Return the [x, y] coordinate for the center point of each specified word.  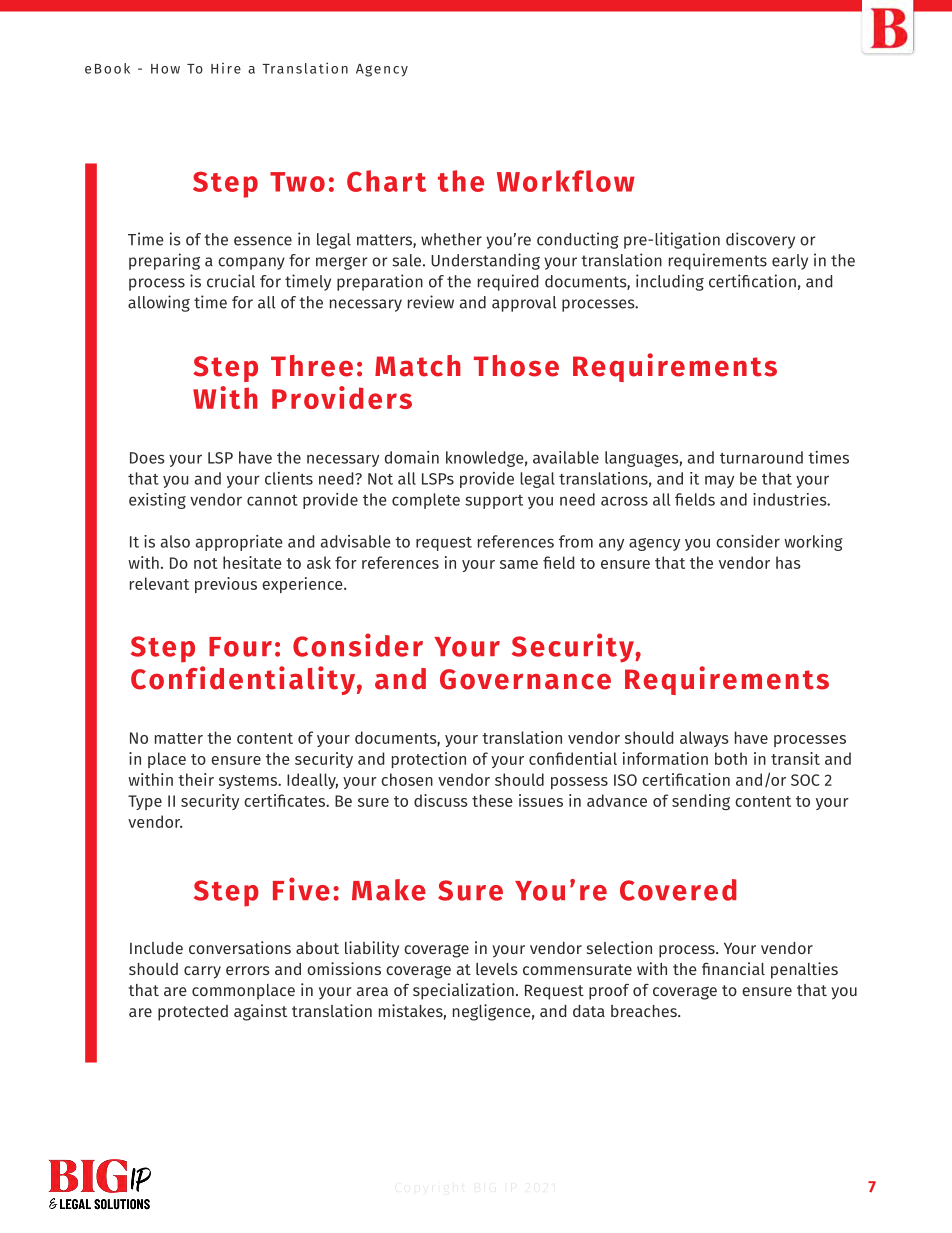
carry [202, 972]
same [519, 564]
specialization [463, 991]
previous [226, 585]
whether [451, 239]
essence [263, 241]
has [788, 562]
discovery [760, 240]
